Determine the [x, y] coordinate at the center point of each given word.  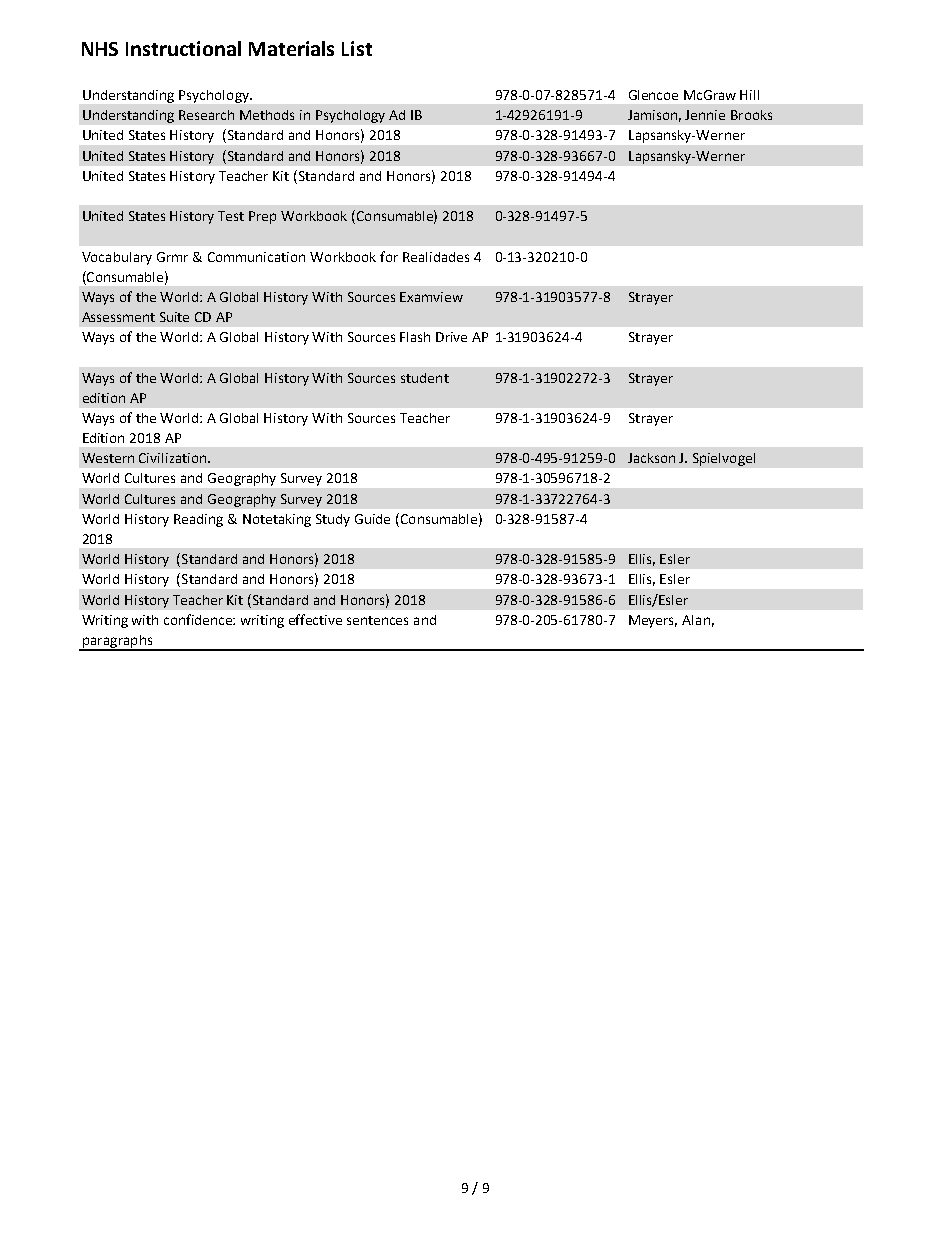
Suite [174, 317]
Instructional [183, 48]
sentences [377, 620]
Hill [749, 95]
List [357, 48]
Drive [451, 337]
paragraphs [117, 642]
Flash [415, 337]
